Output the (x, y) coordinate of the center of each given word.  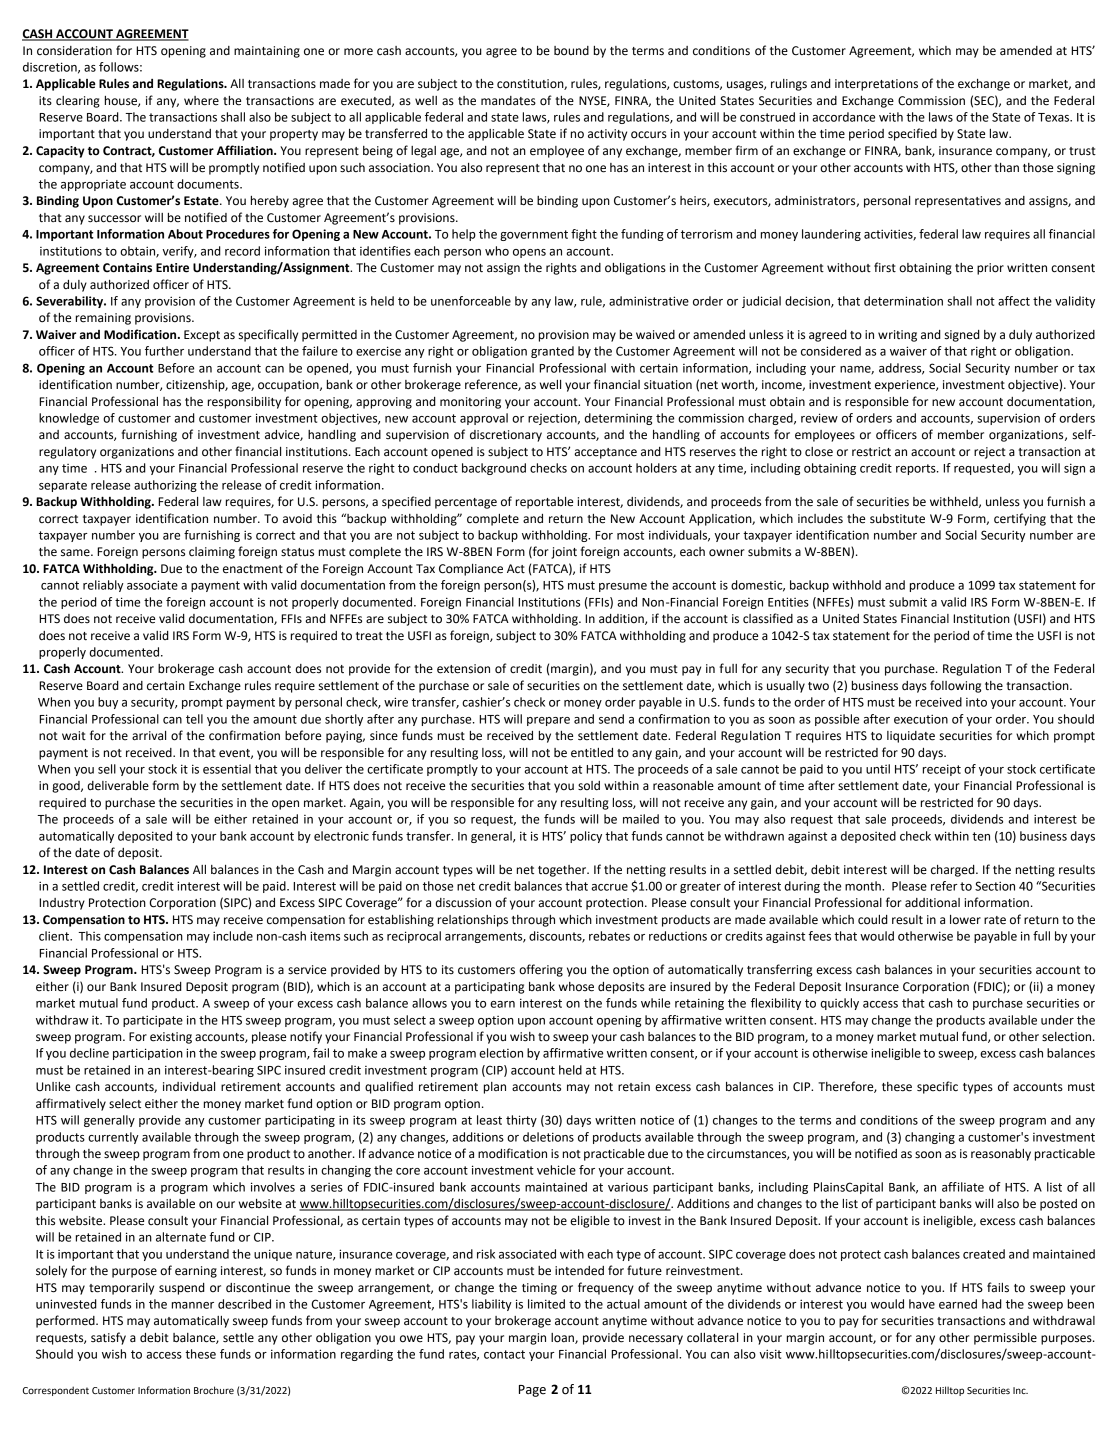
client (55, 936)
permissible (1005, 1339)
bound (571, 51)
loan (563, 1338)
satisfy (108, 1338)
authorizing (165, 486)
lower (965, 920)
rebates (609, 936)
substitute (897, 519)
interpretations (876, 85)
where (201, 101)
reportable (544, 503)
